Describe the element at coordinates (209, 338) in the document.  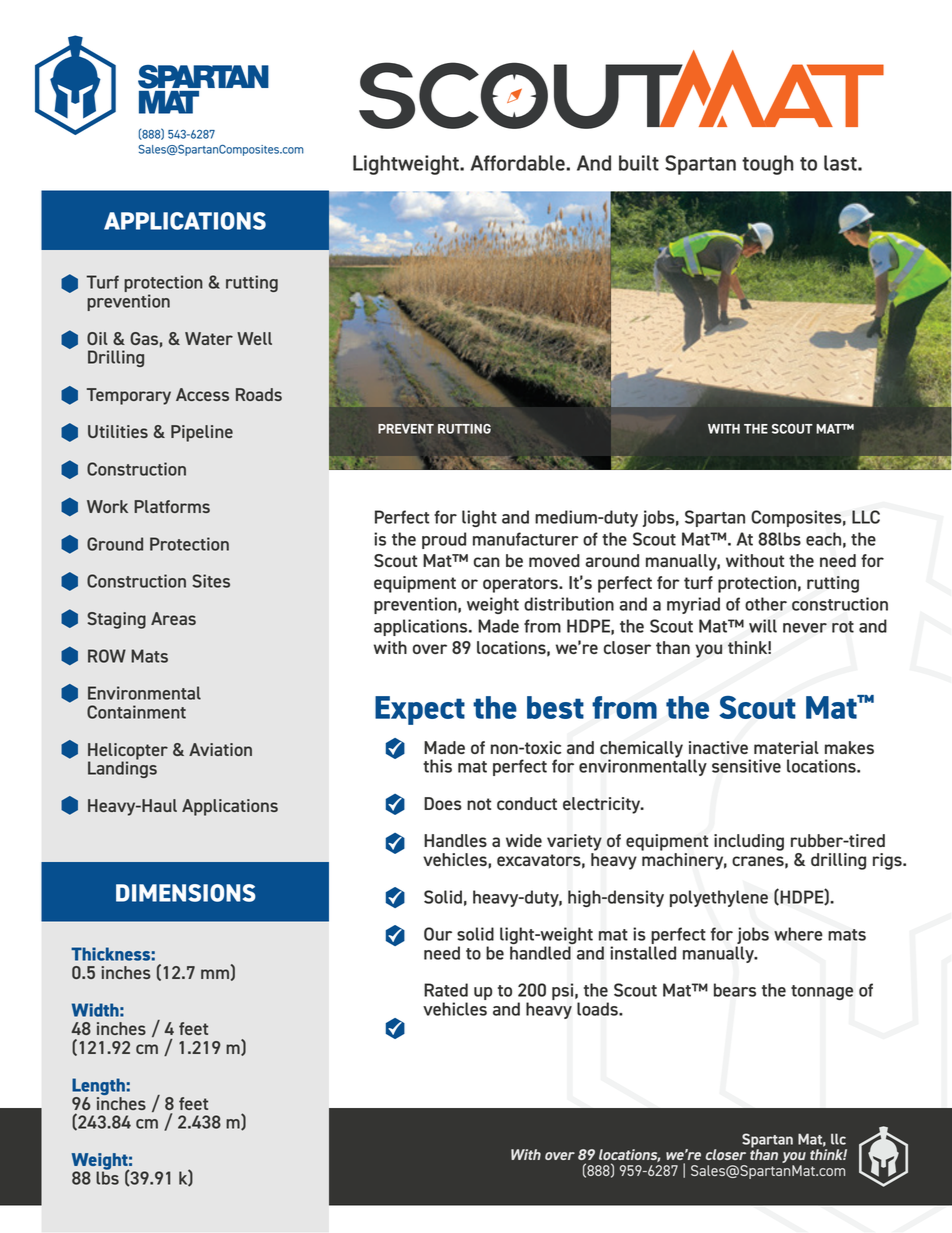
I see `Water` at that location.
